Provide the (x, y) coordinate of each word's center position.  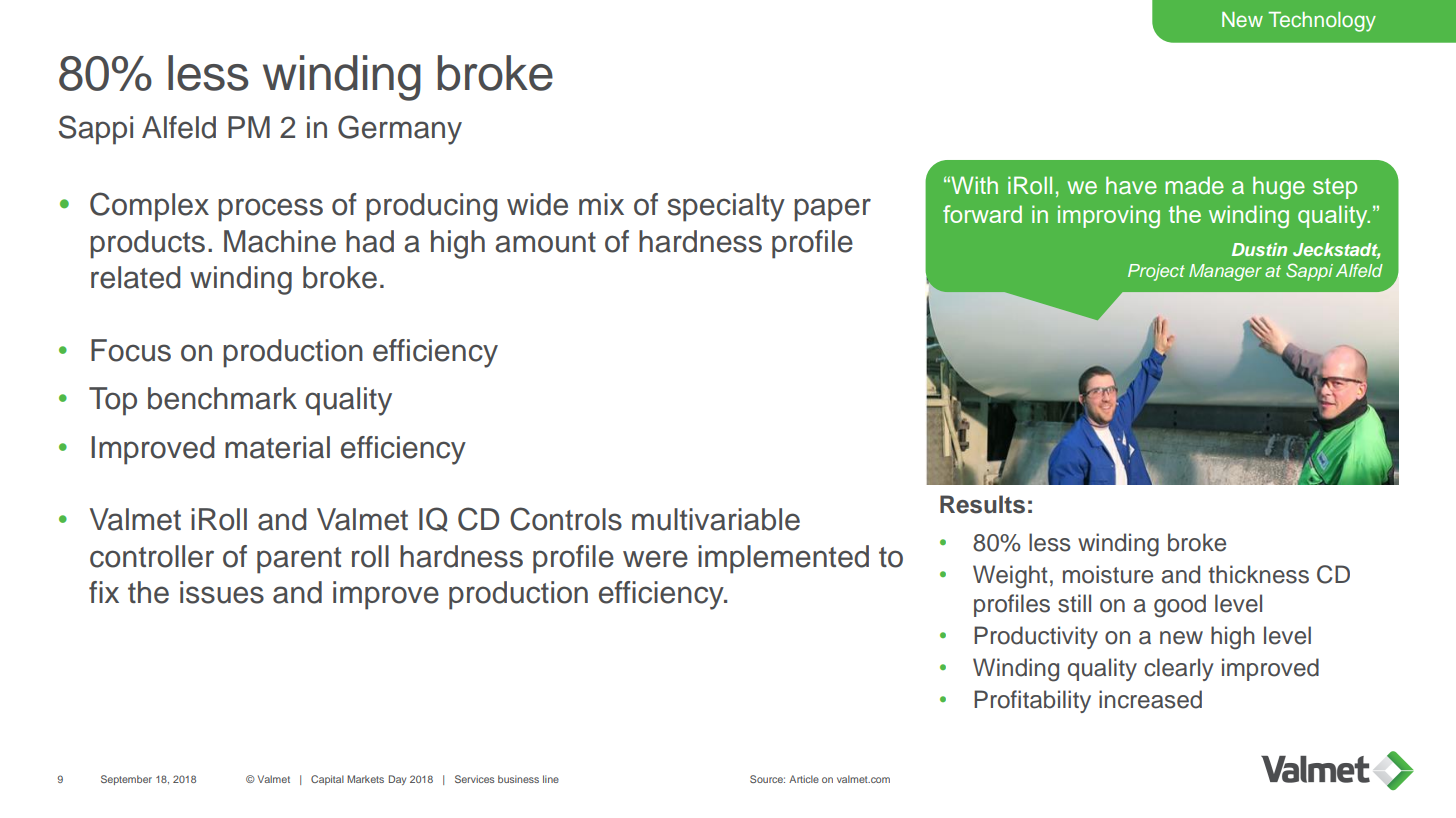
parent (299, 560)
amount (545, 242)
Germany (400, 130)
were (655, 559)
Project (1156, 272)
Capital (327, 780)
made (1194, 185)
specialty (726, 207)
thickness (1258, 574)
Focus (131, 350)
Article (804, 779)
